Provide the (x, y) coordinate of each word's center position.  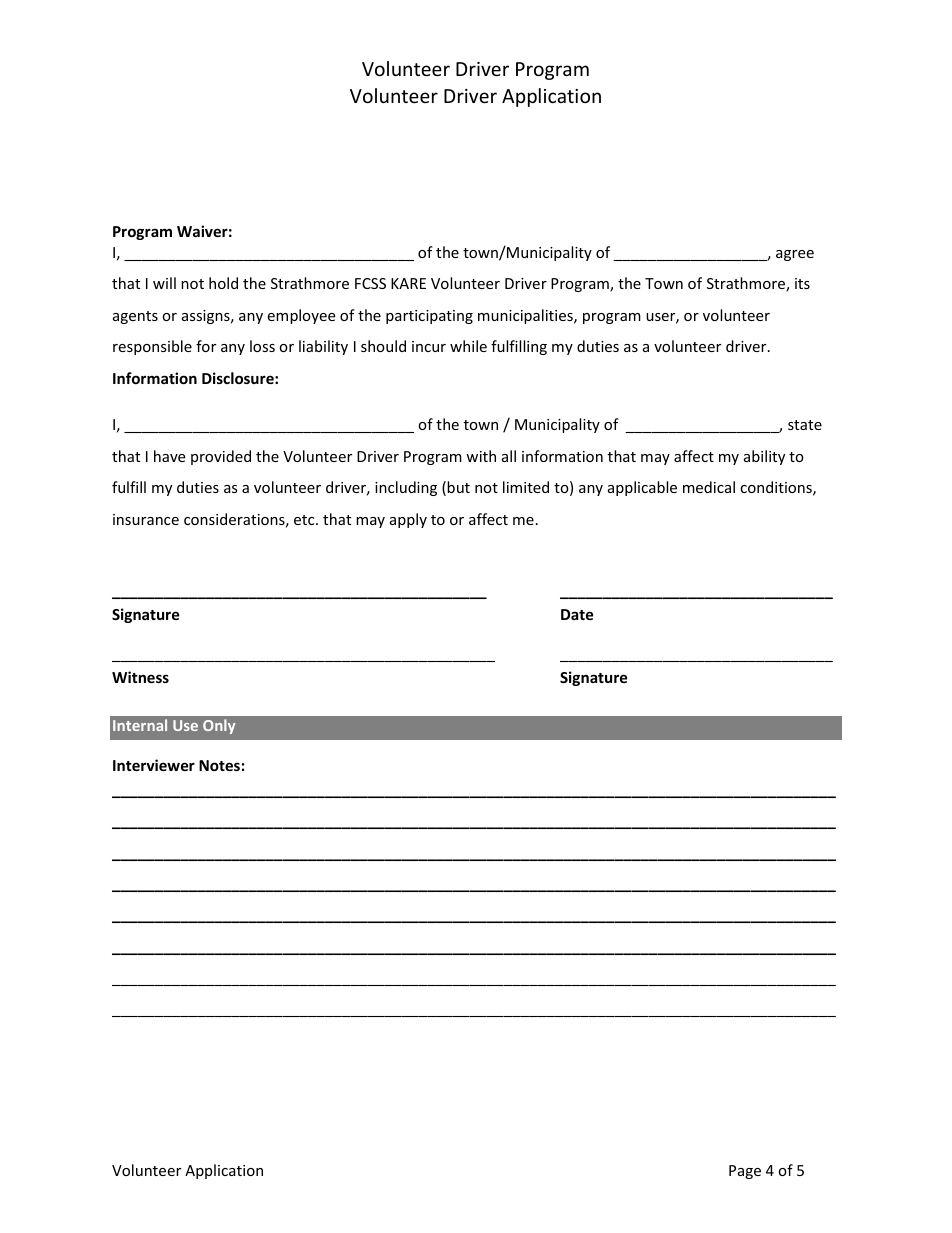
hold (223, 283)
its (802, 283)
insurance (146, 519)
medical (709, 487)
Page (745, 1172)
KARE (408, 283)
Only (219, 726)
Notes (219, 765)
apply (408, 520)
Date (577, 614)
